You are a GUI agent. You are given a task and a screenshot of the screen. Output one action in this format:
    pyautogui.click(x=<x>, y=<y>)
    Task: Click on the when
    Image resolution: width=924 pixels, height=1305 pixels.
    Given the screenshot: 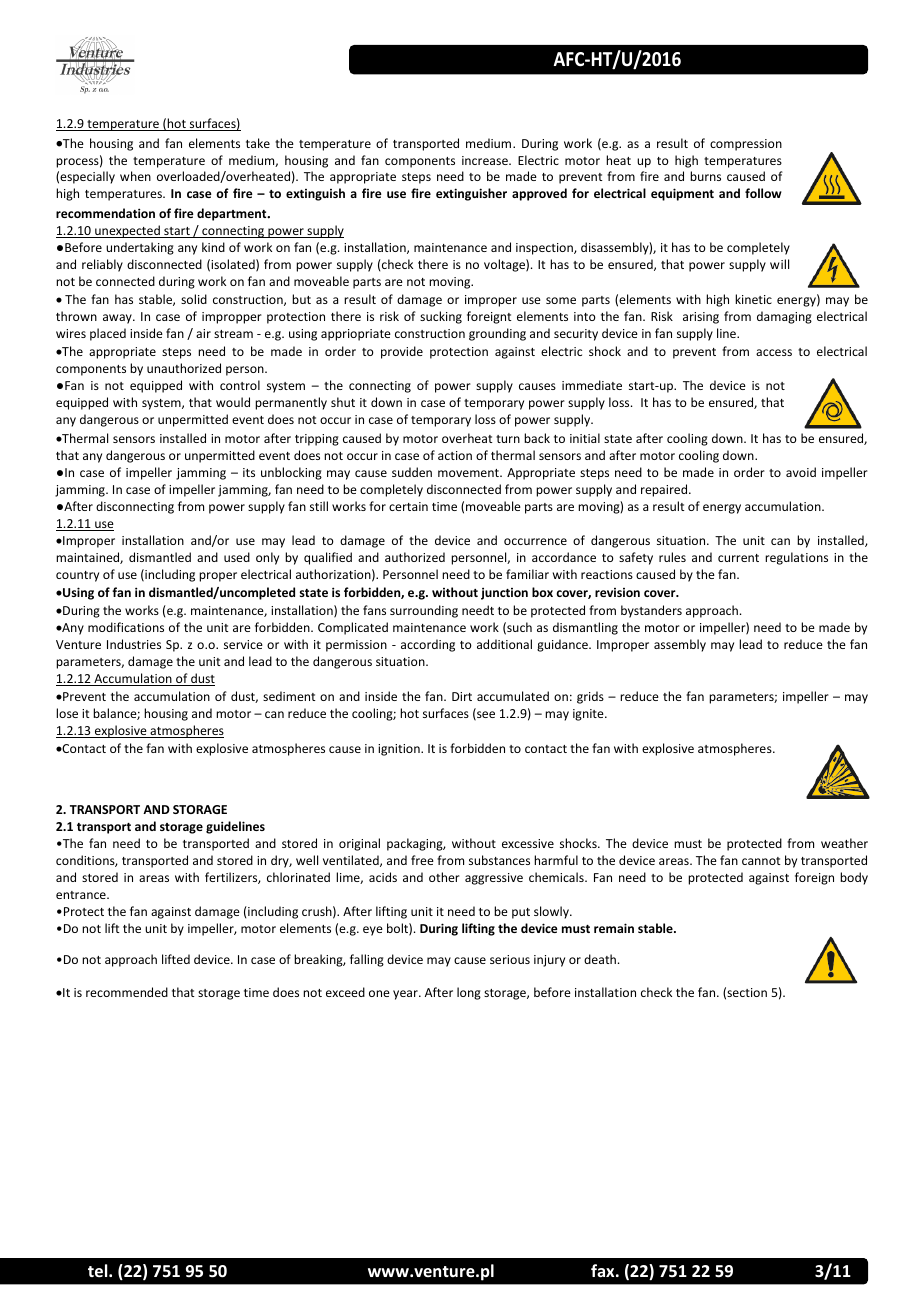 What is the action you would take?
    pyautogui.click(x=135, y=176)
